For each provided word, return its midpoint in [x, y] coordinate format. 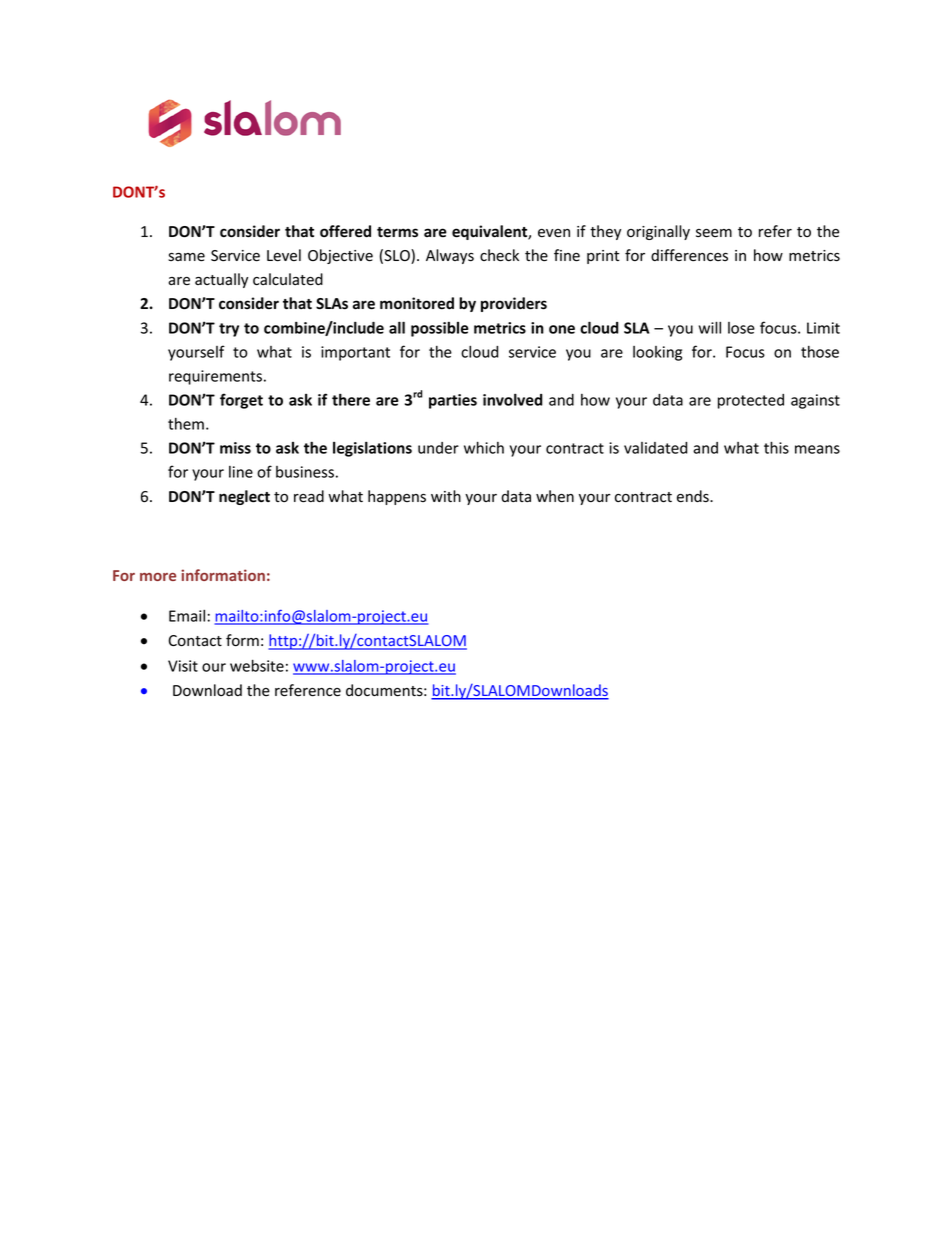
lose [741, 328]
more [158, 577]
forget [241, 401]
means [817, 449]
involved [513, 399]
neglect [244, 497]
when [555, 496]
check [499, 255]
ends [694, 496]
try [229, 330]
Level [284, 255]
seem [714, 233]
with [446, 496]
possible [440, 329]
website [257, 665]
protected [751, 401]
